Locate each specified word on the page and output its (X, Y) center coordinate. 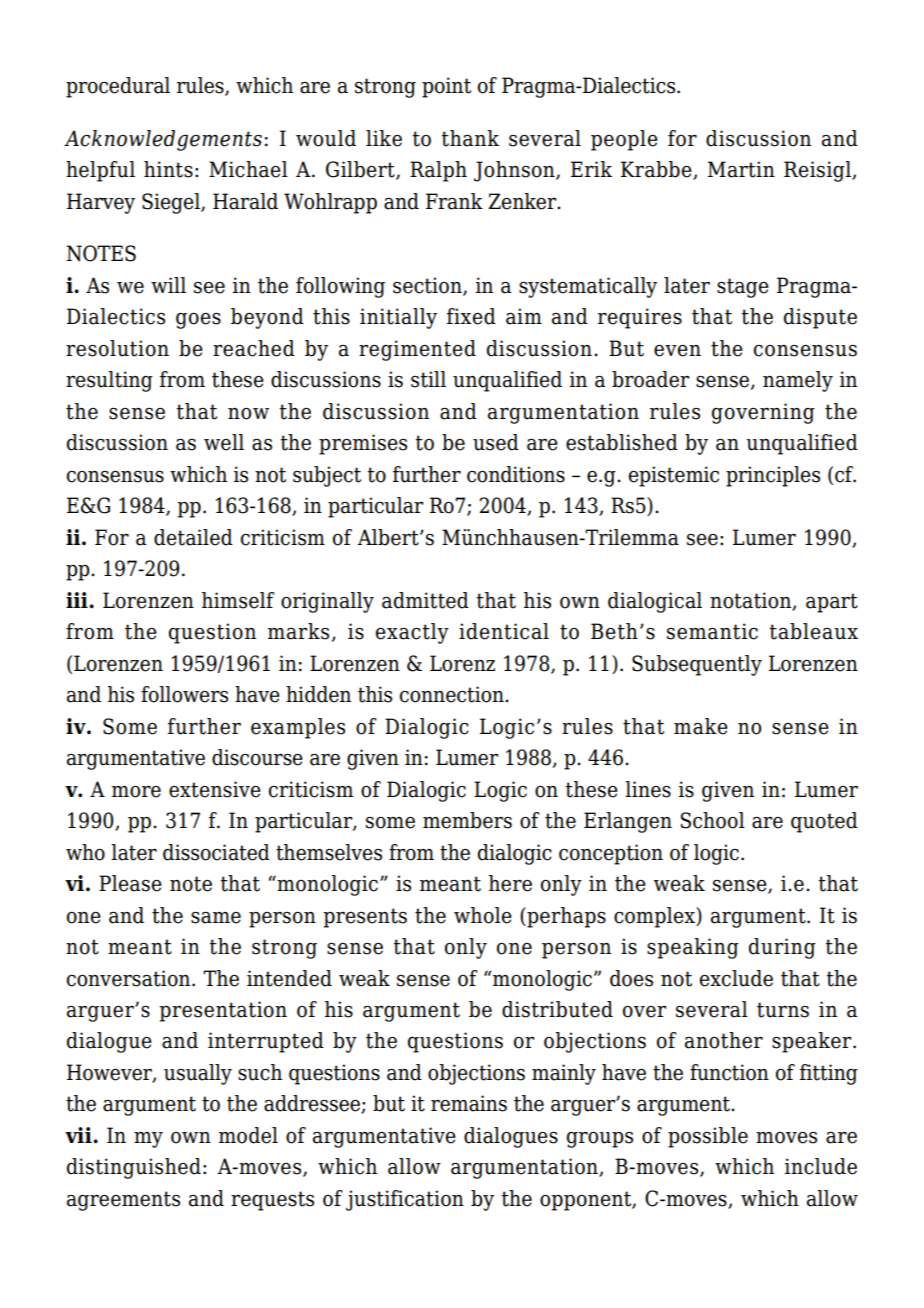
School (713, 820)
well (224, 442)
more (136, 792)
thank (470, 138)
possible (708, 1137)
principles (773, 476)
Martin (741, 169)
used (496, 442)
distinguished (134, 1168)
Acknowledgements (163, 140)
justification (405, 1200)
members (467, 820)
